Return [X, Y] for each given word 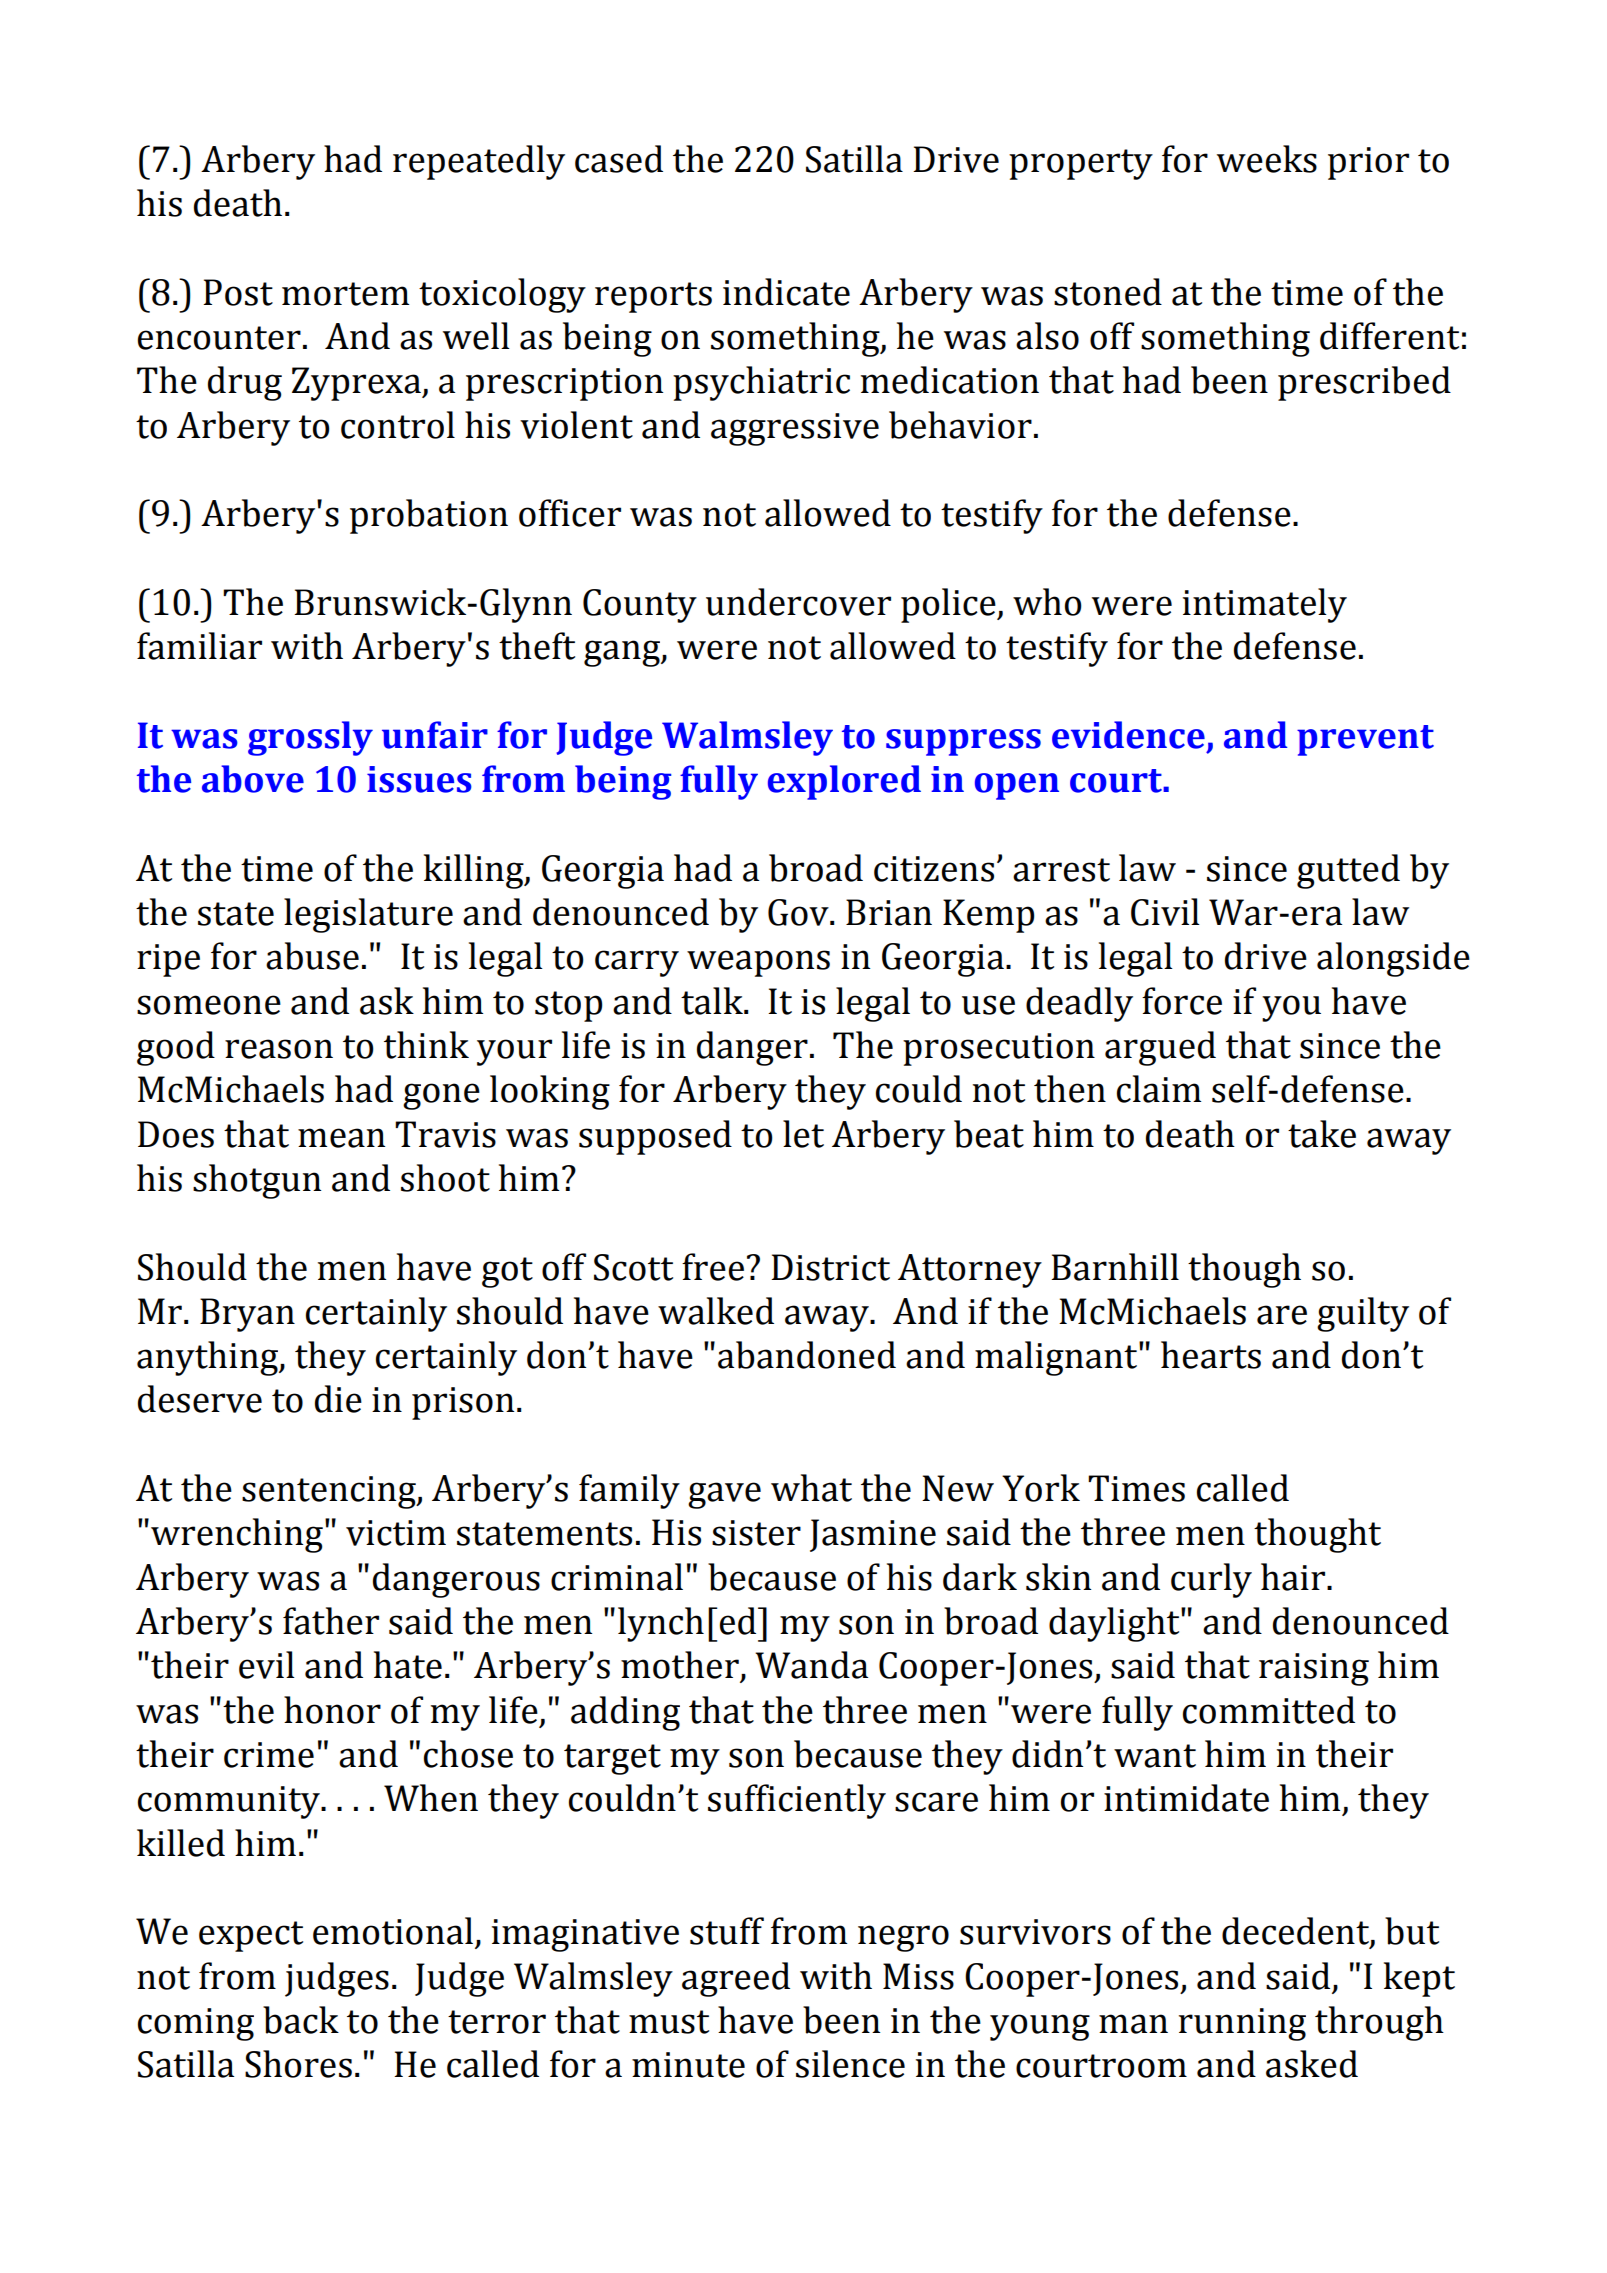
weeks [1267, 159]
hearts [1211, 1355]
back [301, 2020]
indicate [786, 292]
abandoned [807, 1355]
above [253, 779]
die [338, 1399]
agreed [736, 1979]
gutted [1348, 871]
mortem [345, 294]
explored [844, 782]
